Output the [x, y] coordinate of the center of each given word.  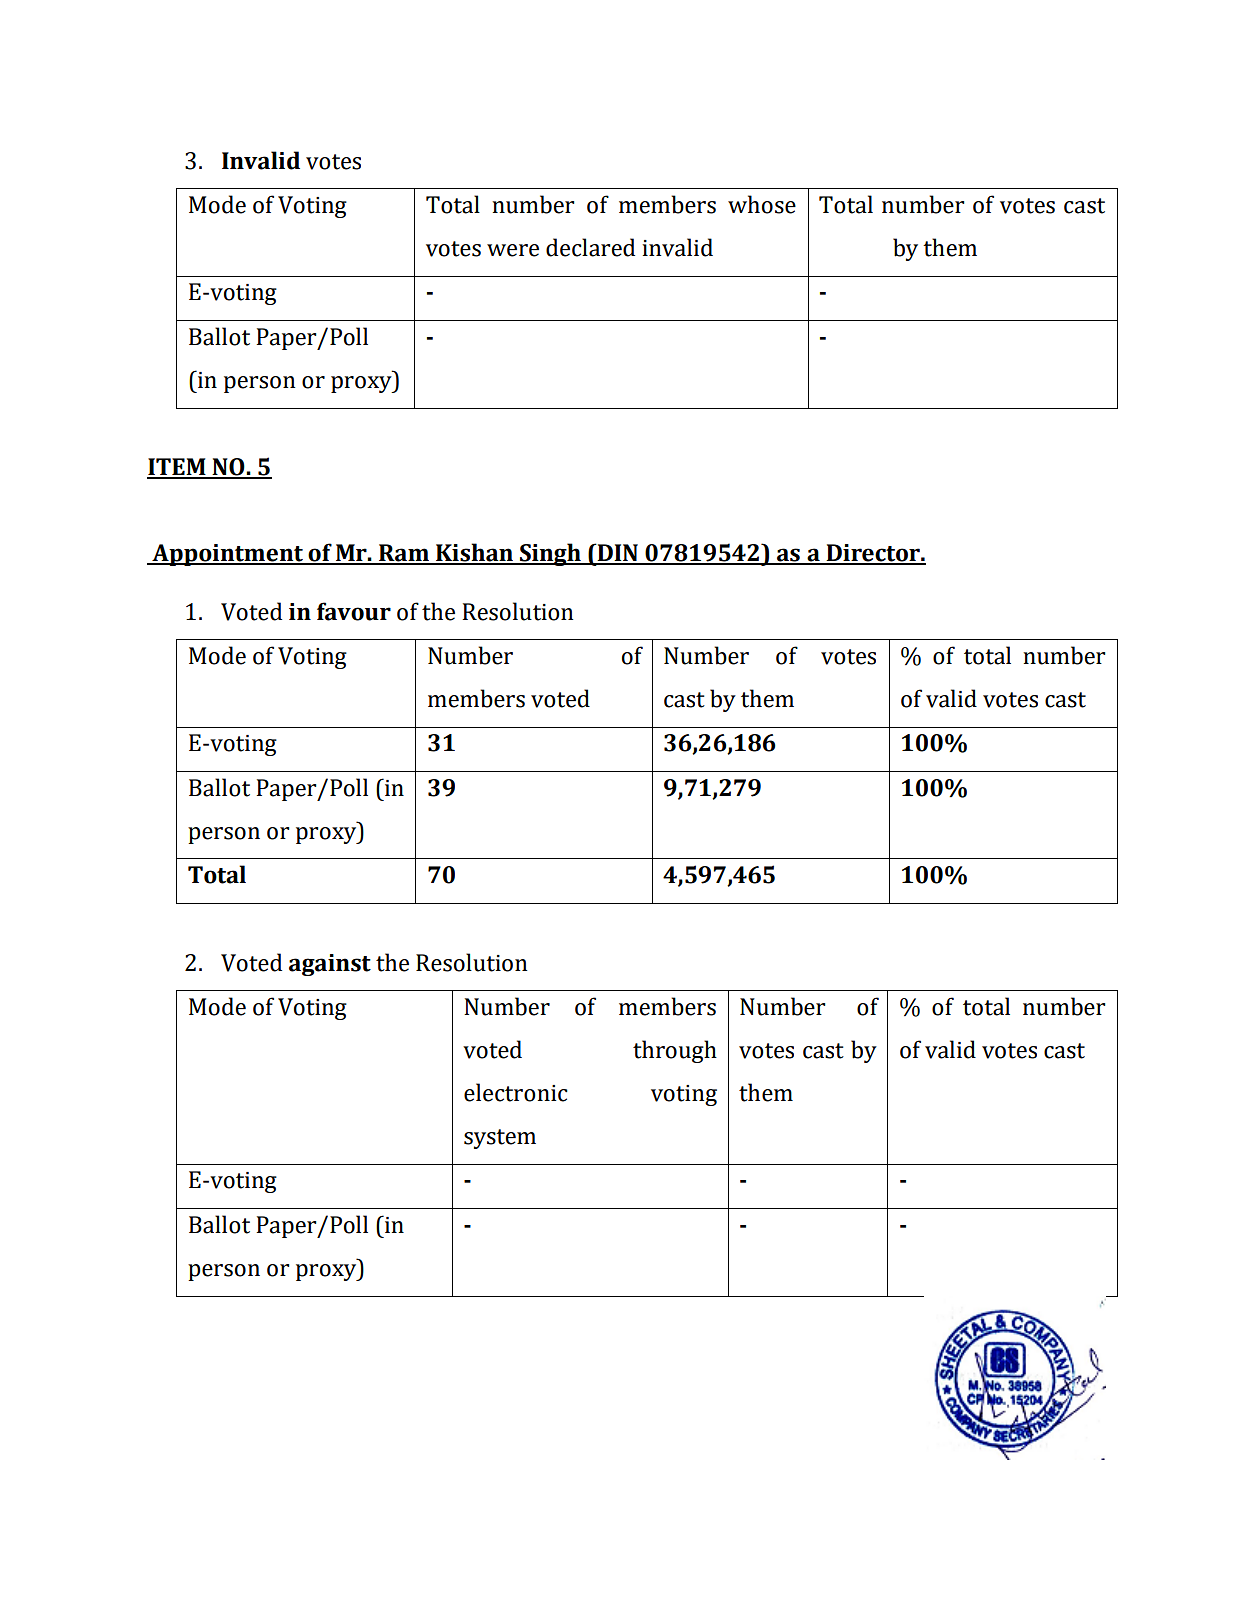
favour [354, 611]
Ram [404, 554]
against [330, 965]
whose [762, 204]
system [500, 1139]
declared [590, 247]
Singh [550, 554]
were [513, 250]
